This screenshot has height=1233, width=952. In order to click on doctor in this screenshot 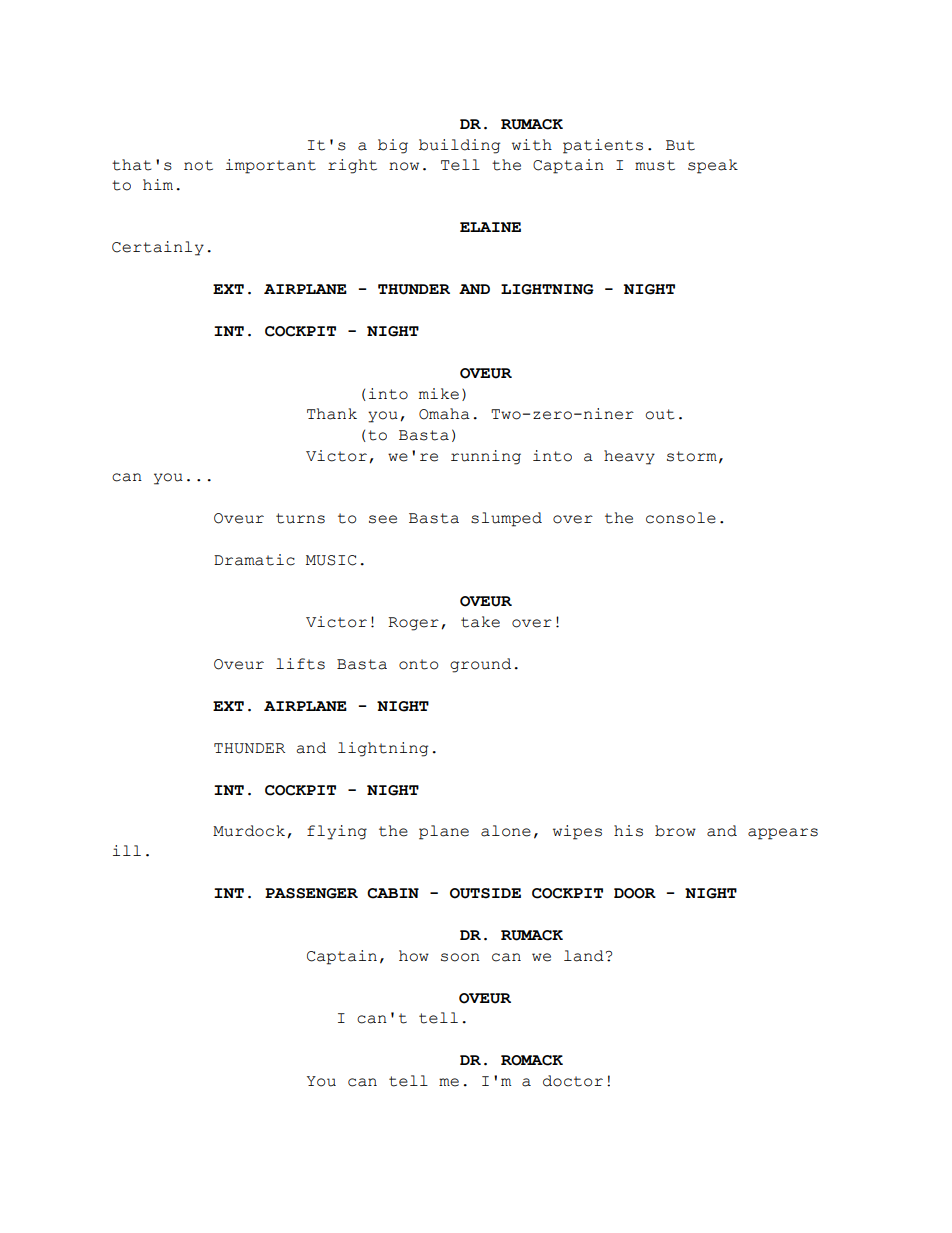, I will do `click(573, 1081)`.
